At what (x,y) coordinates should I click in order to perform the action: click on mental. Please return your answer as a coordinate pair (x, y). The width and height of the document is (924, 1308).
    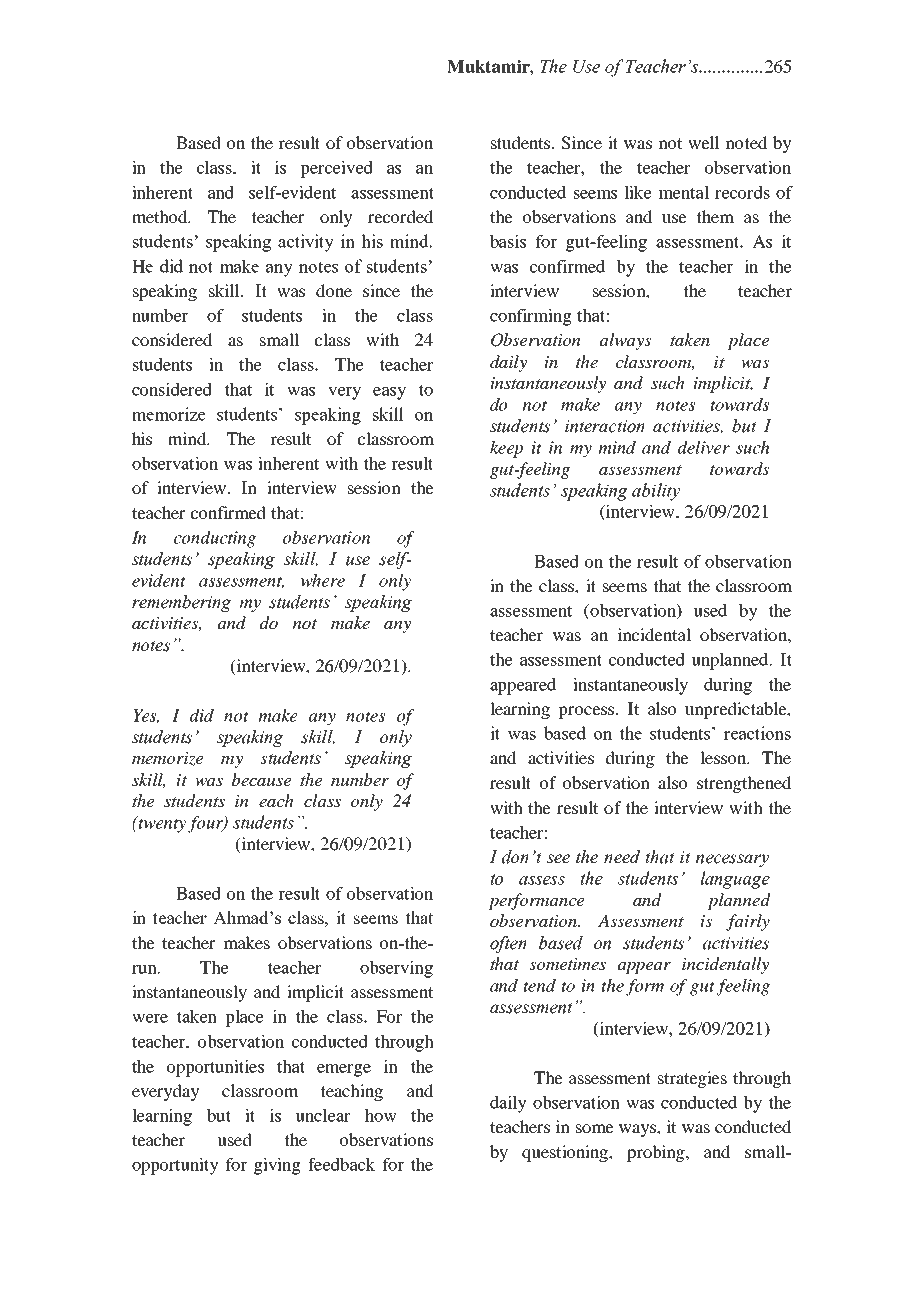
    Looking at the image, I should click on (684, 192).
